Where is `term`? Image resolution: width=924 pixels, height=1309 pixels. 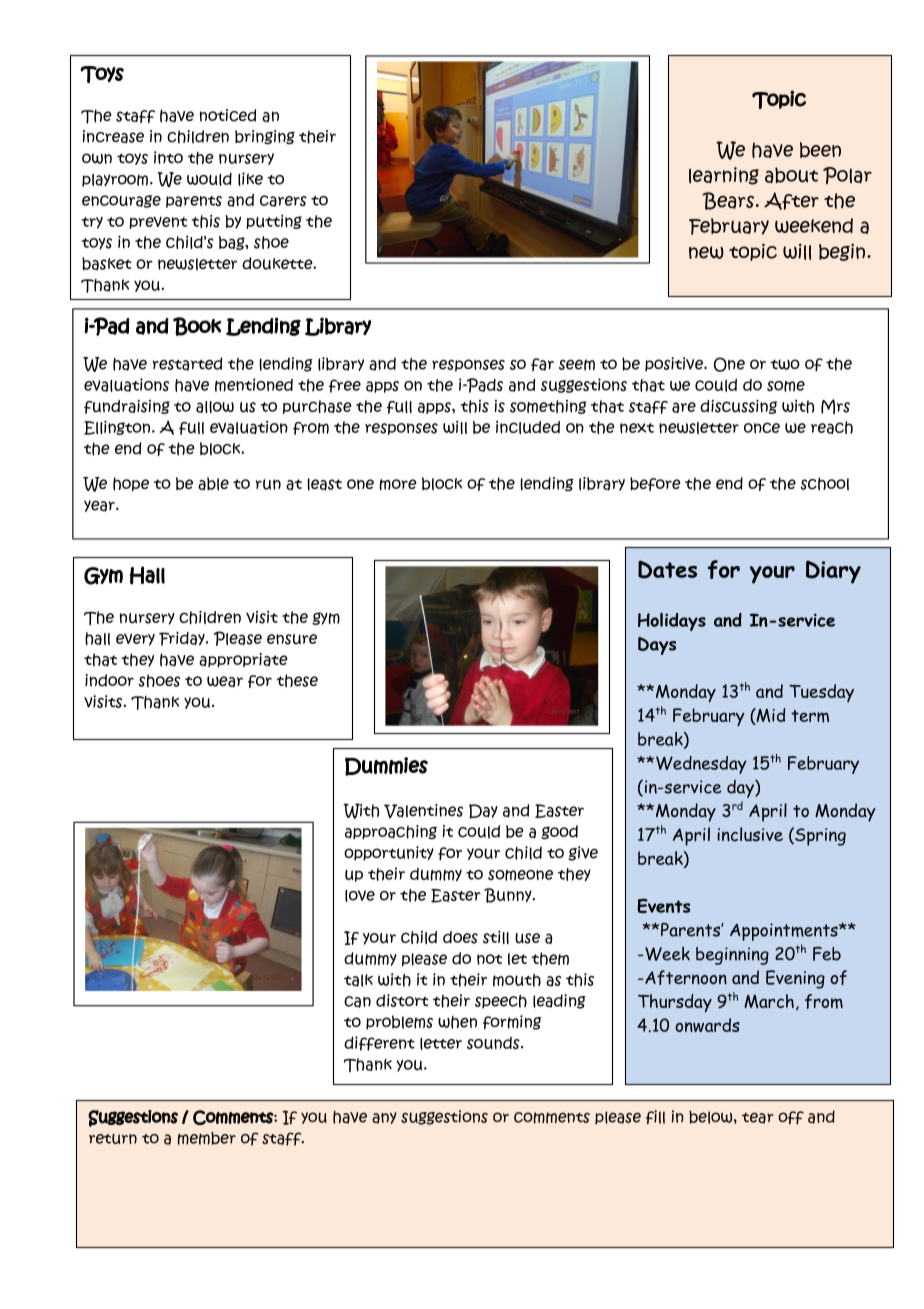
term is located at coordinates (810, 716).
